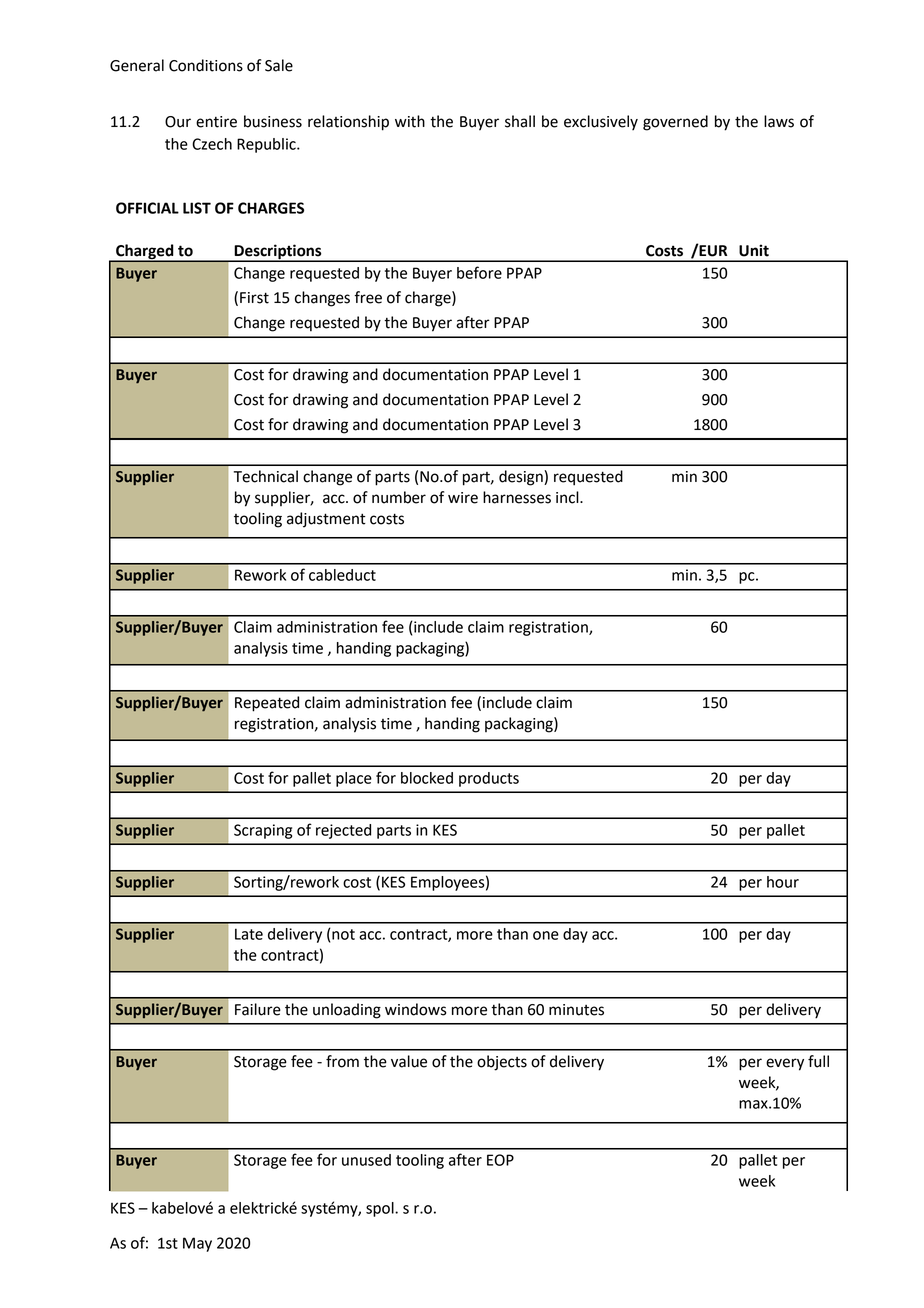 Image resolution: width=924 pixels, height=1308 pixels. What do you see at coordinates (249, 934) in the page?
I see `Late` at bounding box center [249, 934].
